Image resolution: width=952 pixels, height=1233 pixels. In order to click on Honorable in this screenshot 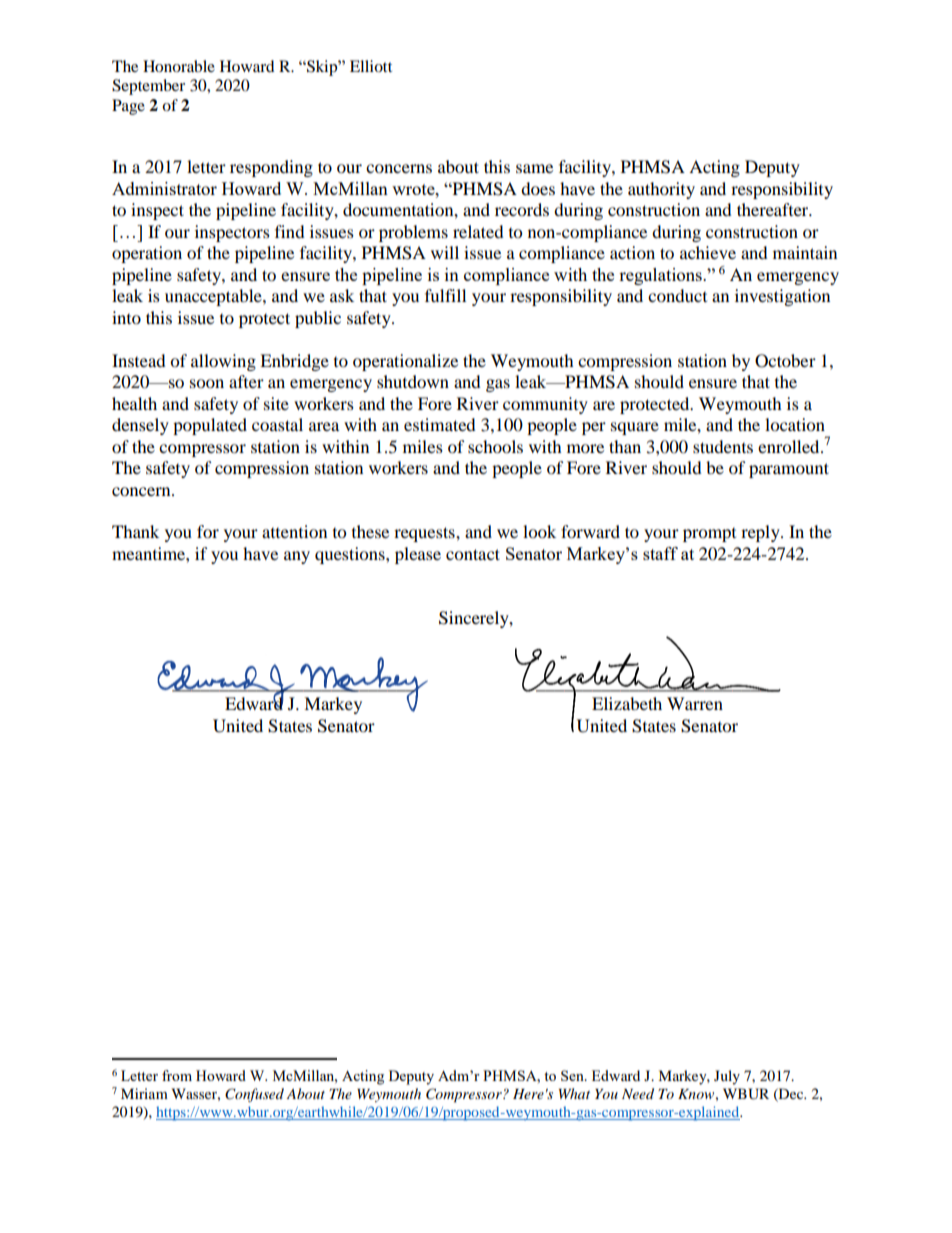, I will do `click(179, 66)`.
